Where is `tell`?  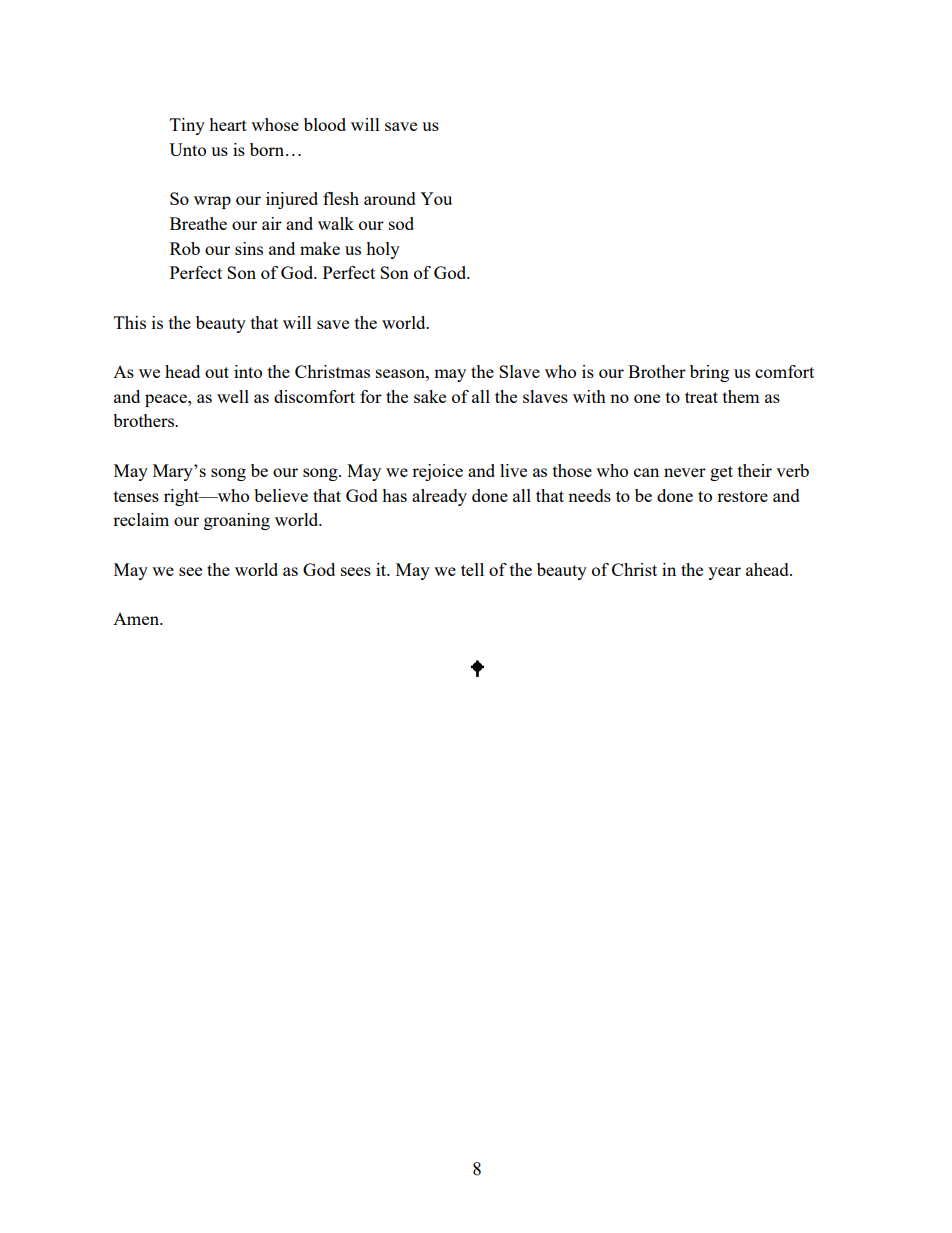
tell is located at coordinates (472, 569).
